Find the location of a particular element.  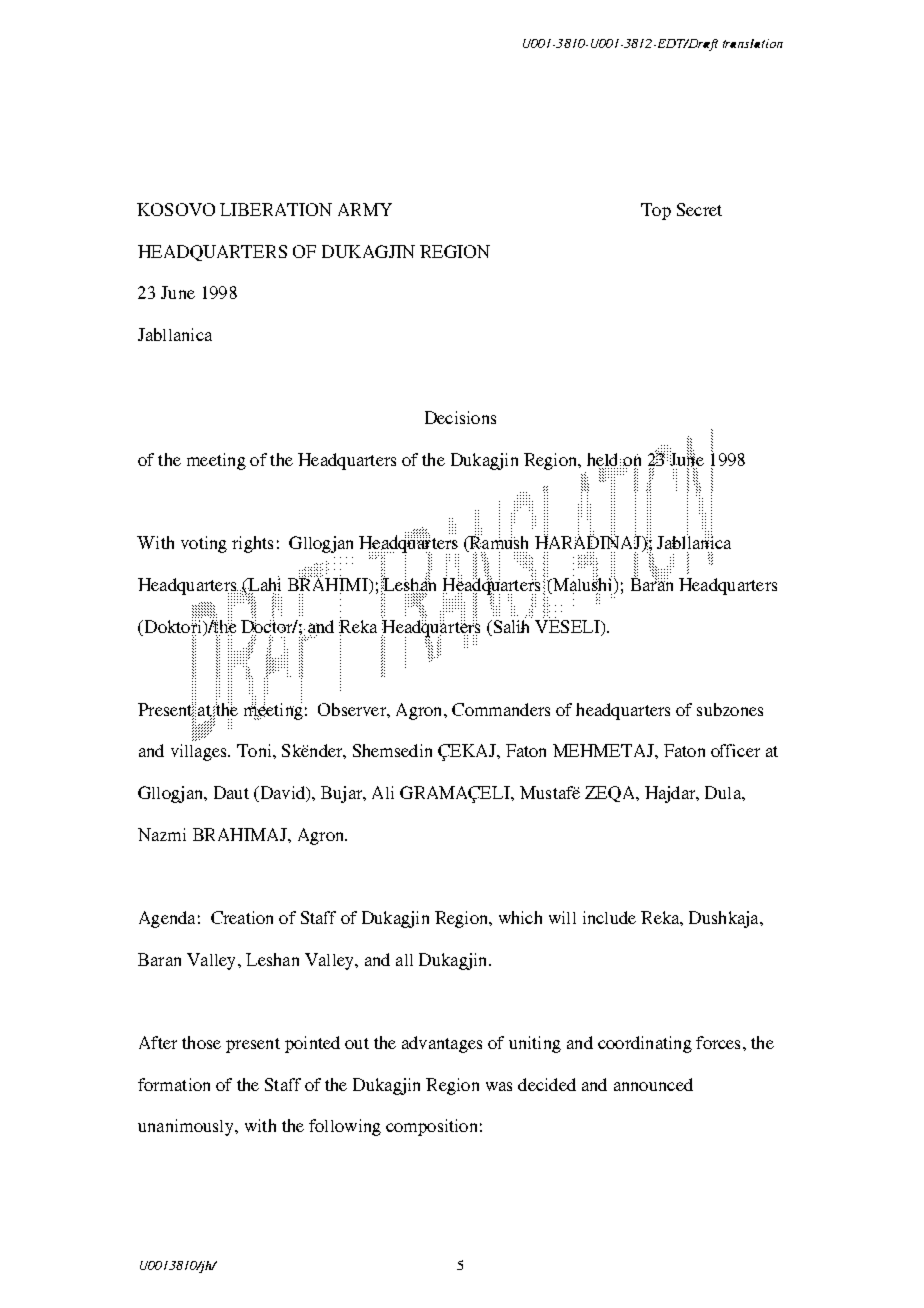

officer is located at coordinates (735, 750).
